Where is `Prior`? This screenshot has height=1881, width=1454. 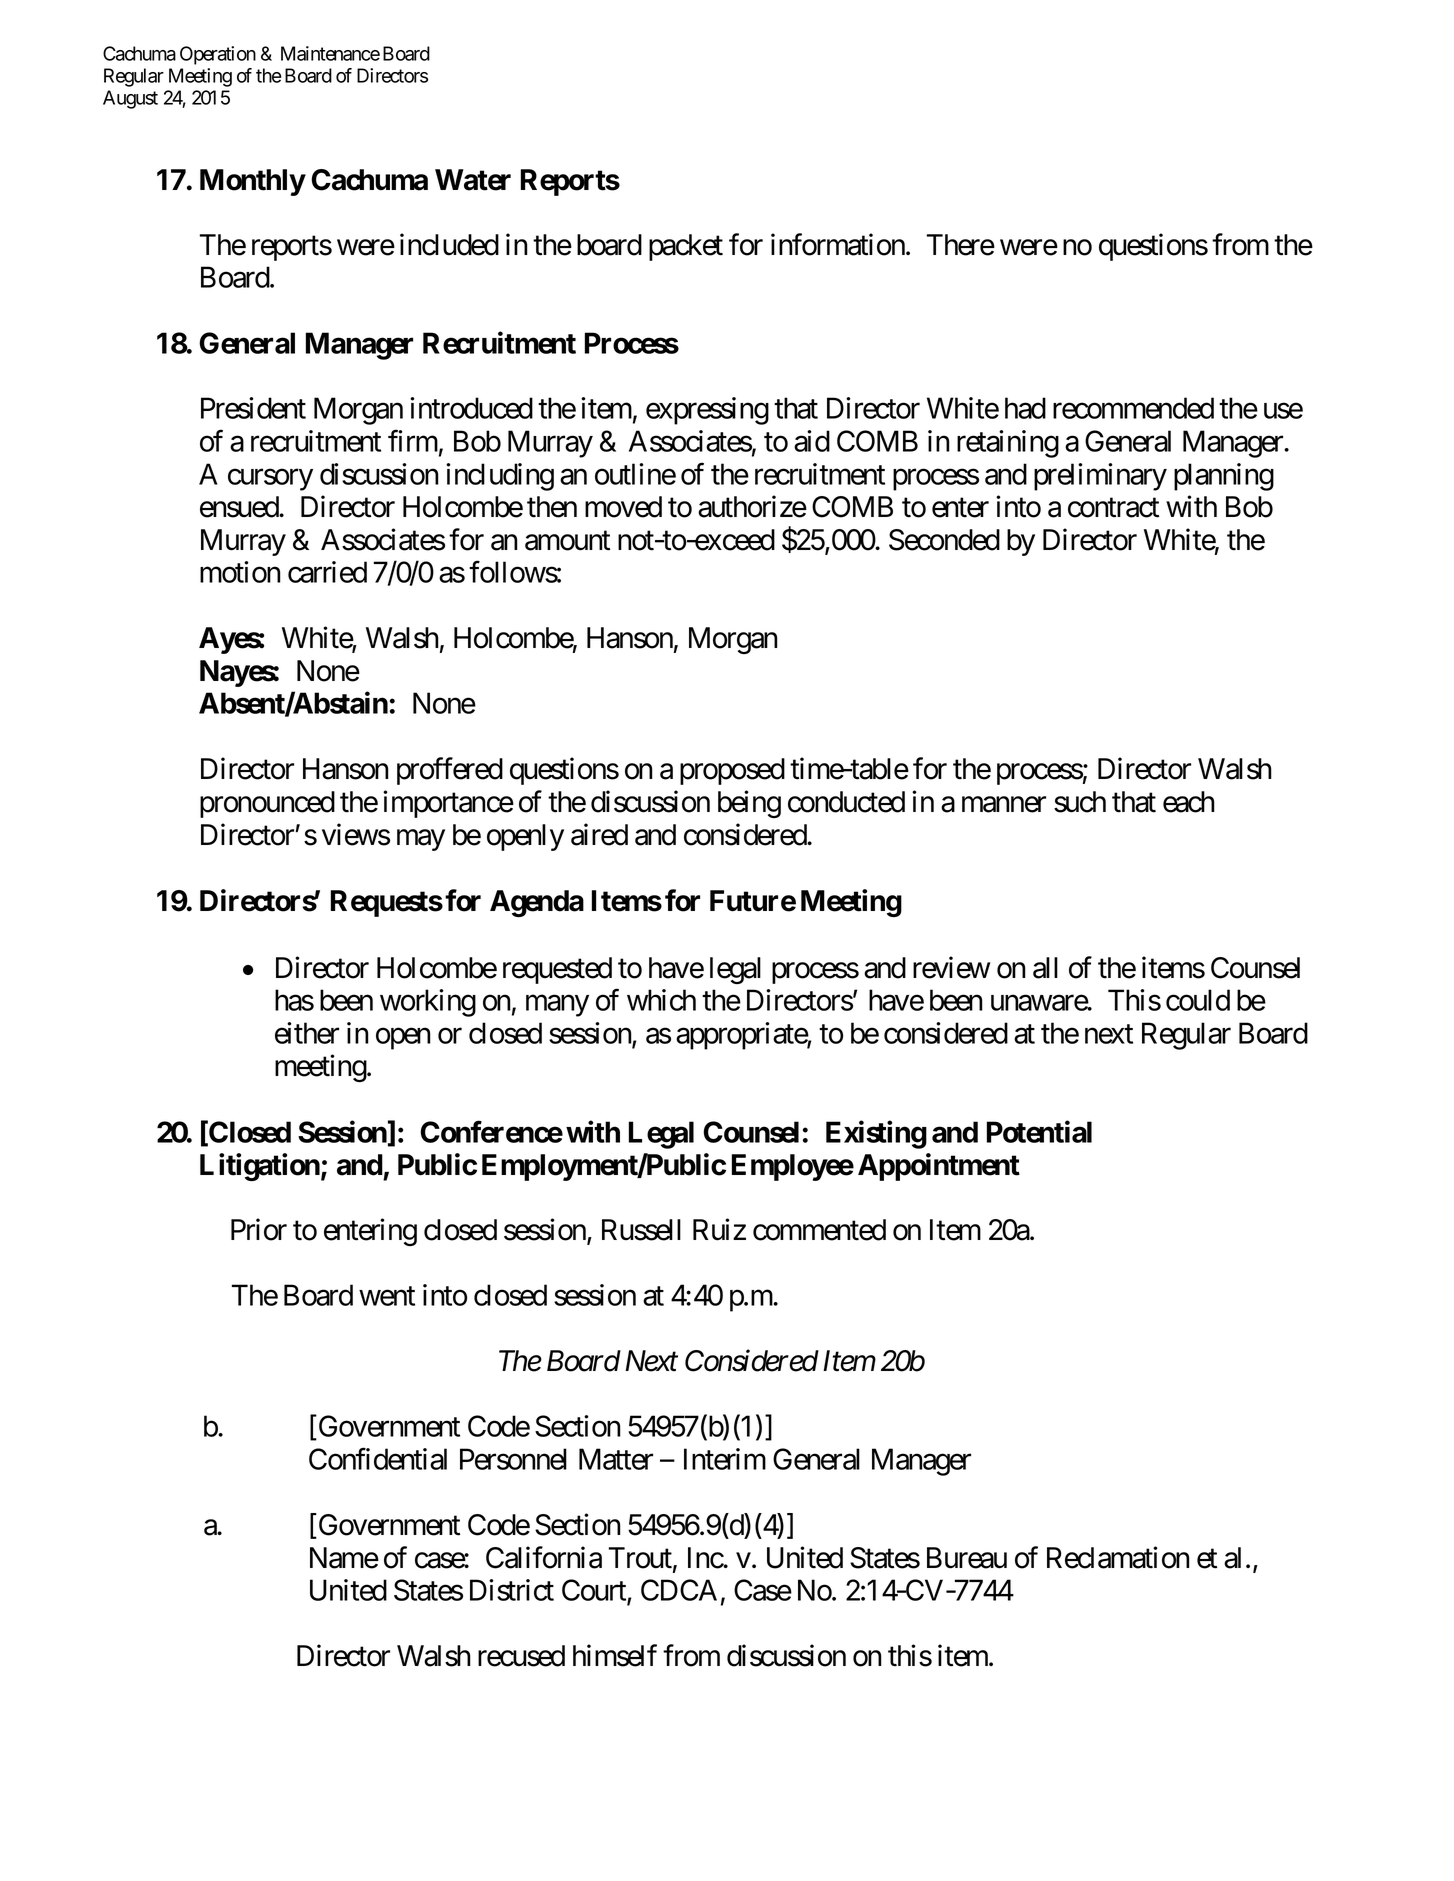
Prior is located at coordinates (259, 1229).
